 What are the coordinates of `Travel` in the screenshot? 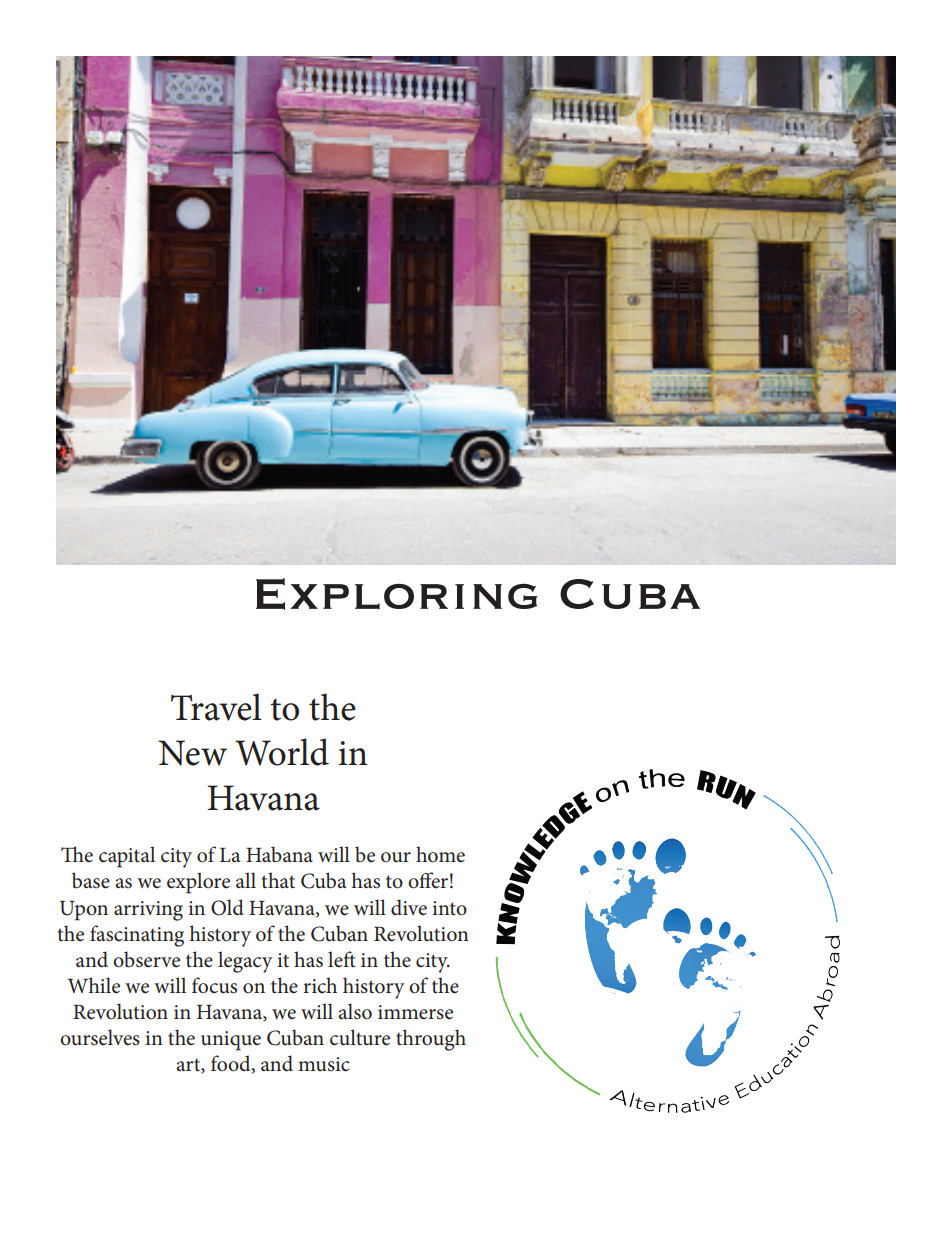 It's located at (216, 707).
